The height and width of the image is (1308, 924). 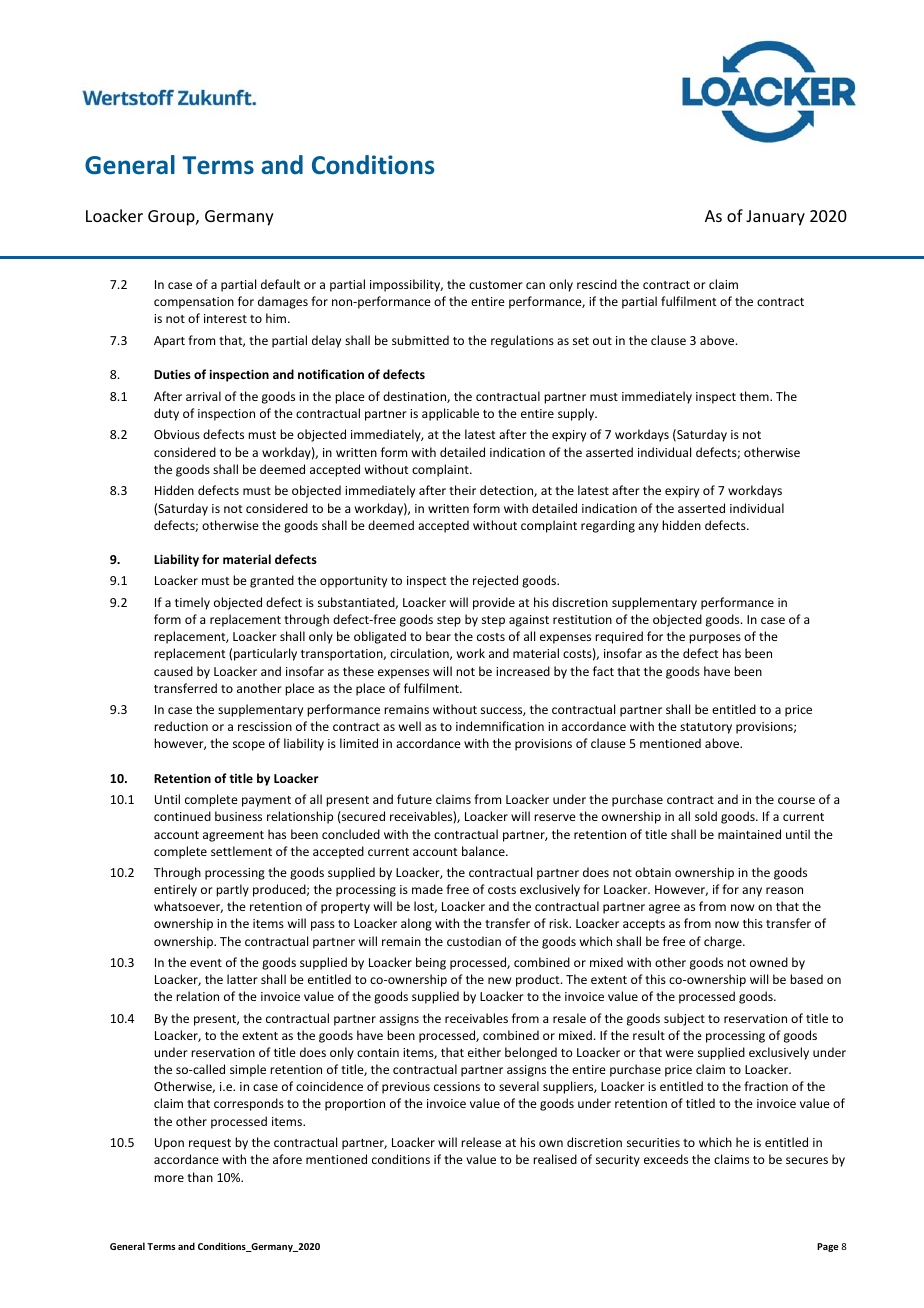 What do you see at coordinates (249, 746) in the image?
I see `scope` at bounding box center [249, 746].
